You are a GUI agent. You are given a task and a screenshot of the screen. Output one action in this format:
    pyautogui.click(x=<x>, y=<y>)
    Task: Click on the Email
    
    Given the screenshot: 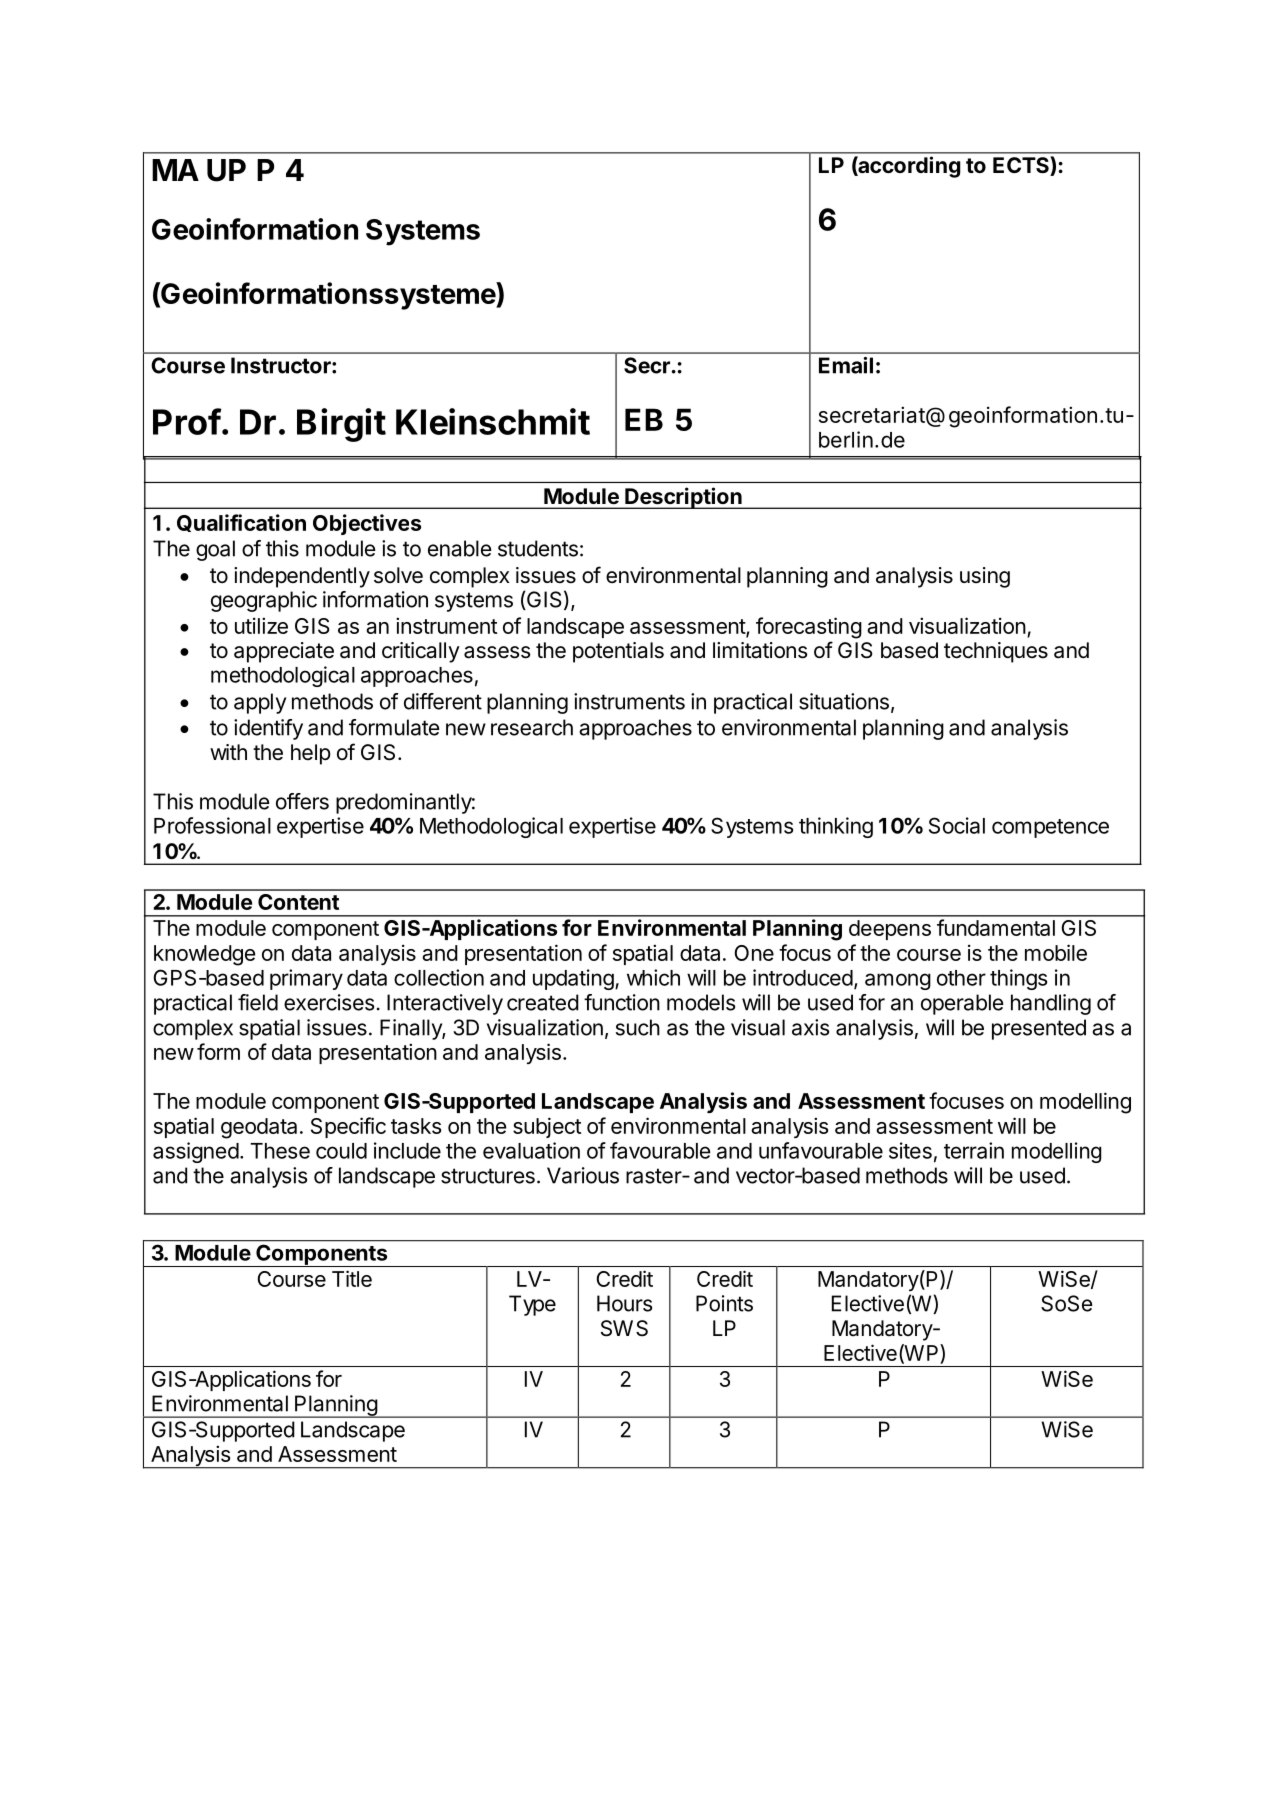 What is the action you would take?
    pyautogui.click(x=846, y=365)
